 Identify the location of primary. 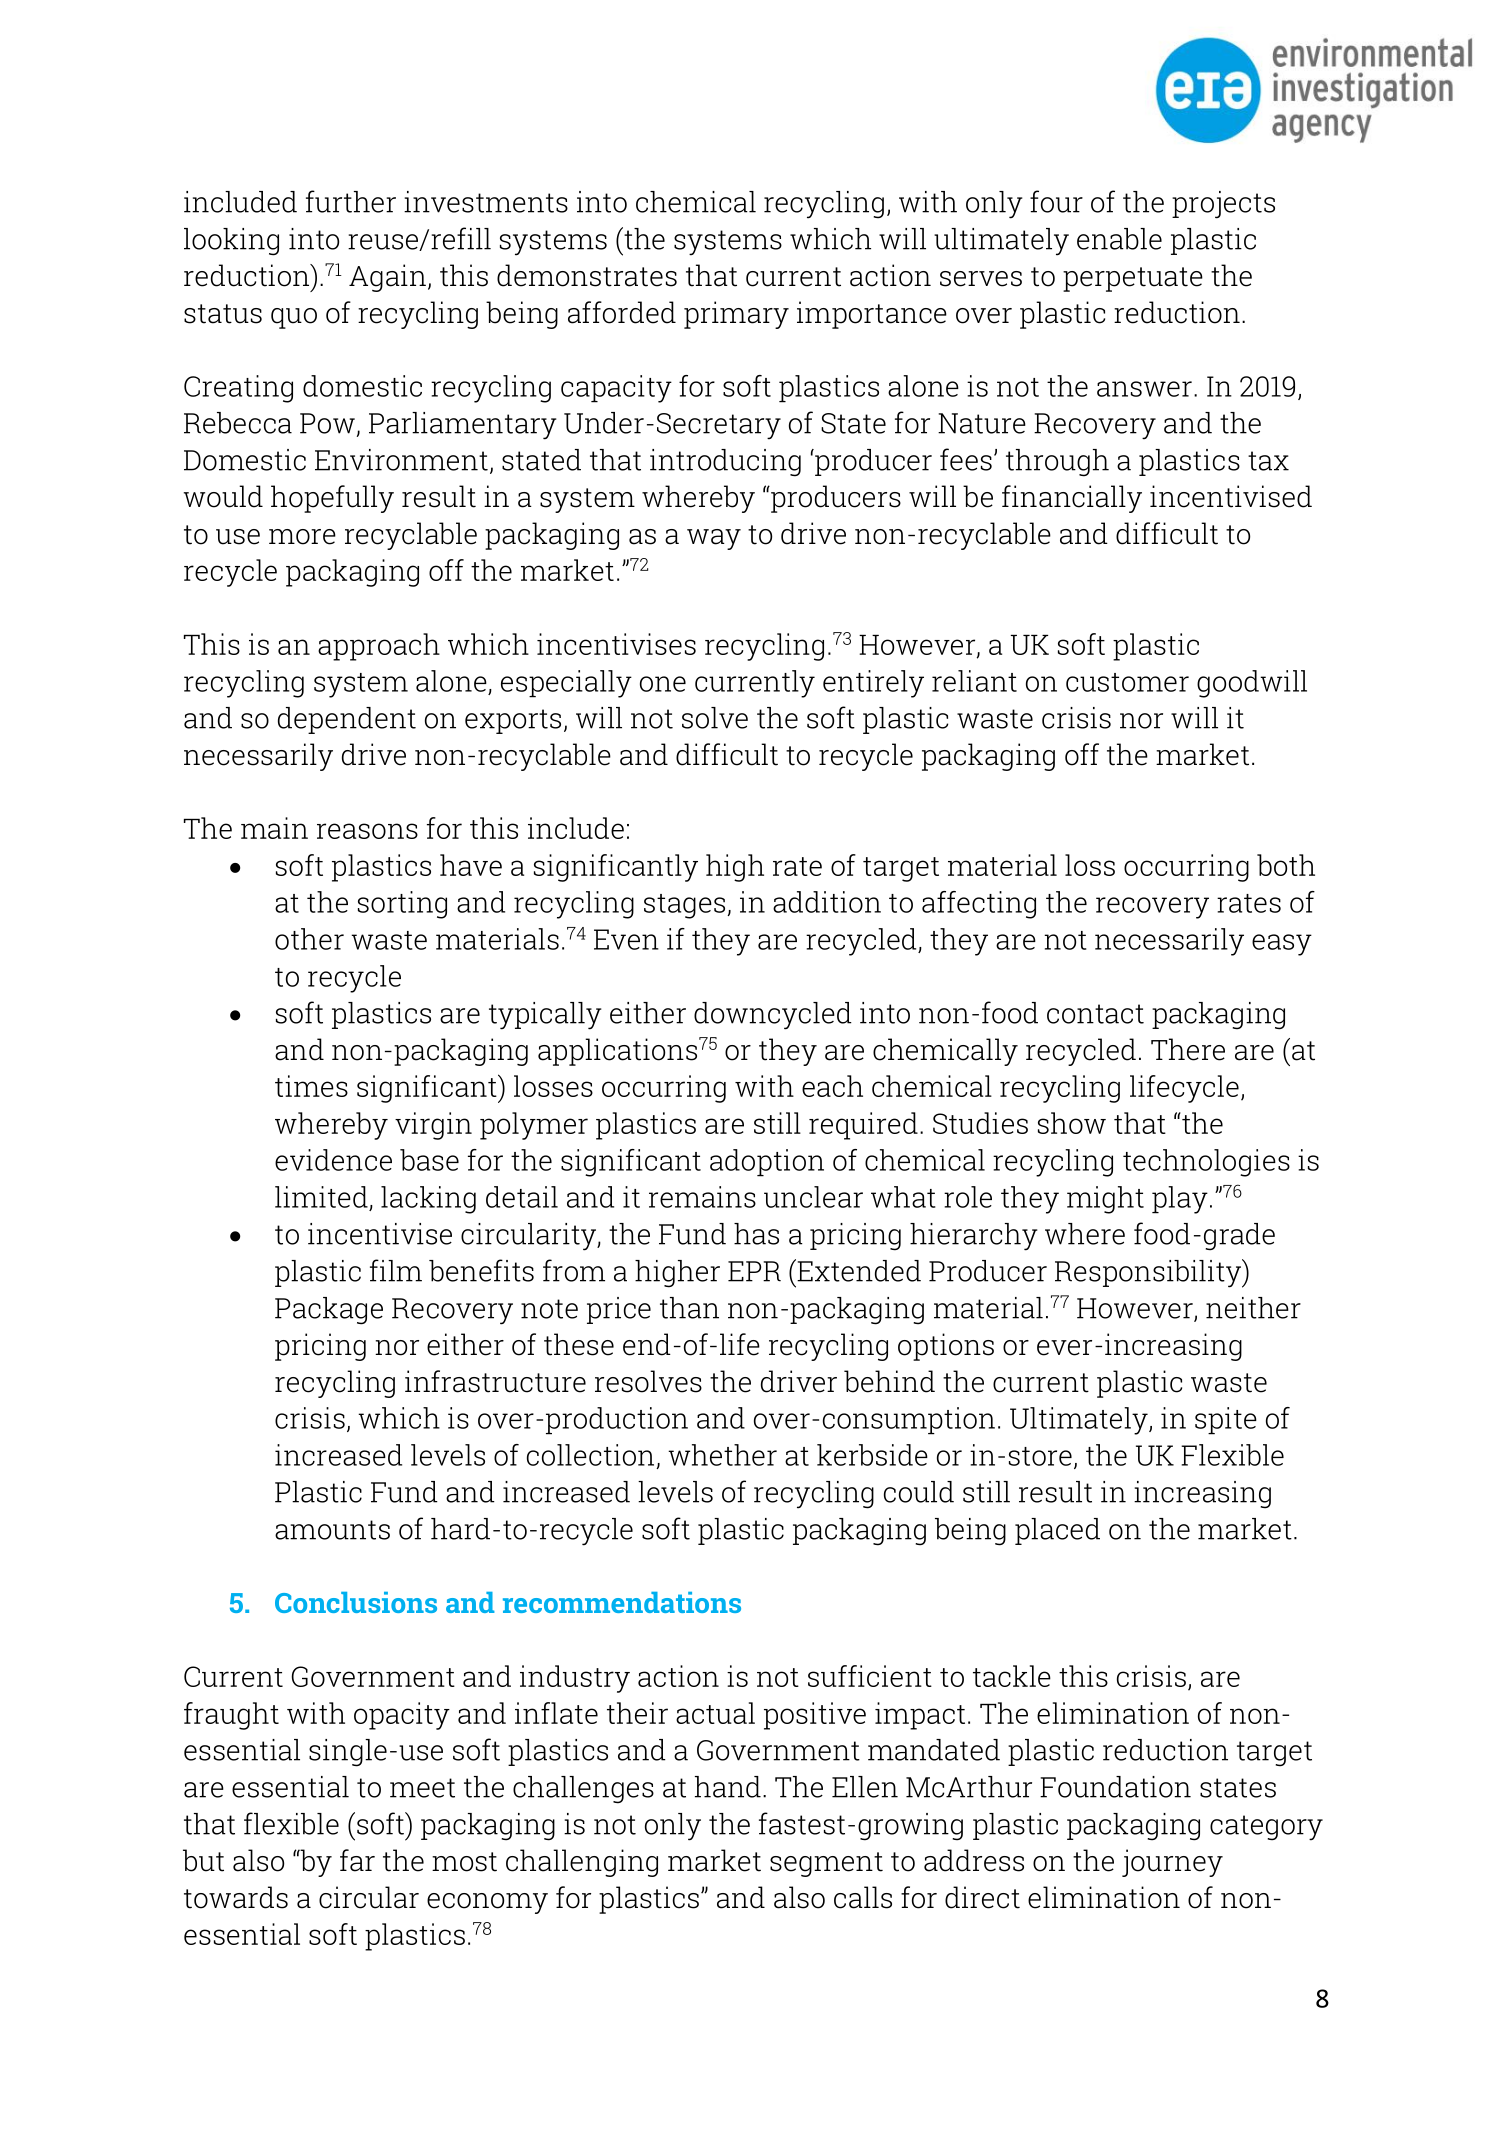
(736, 315).
